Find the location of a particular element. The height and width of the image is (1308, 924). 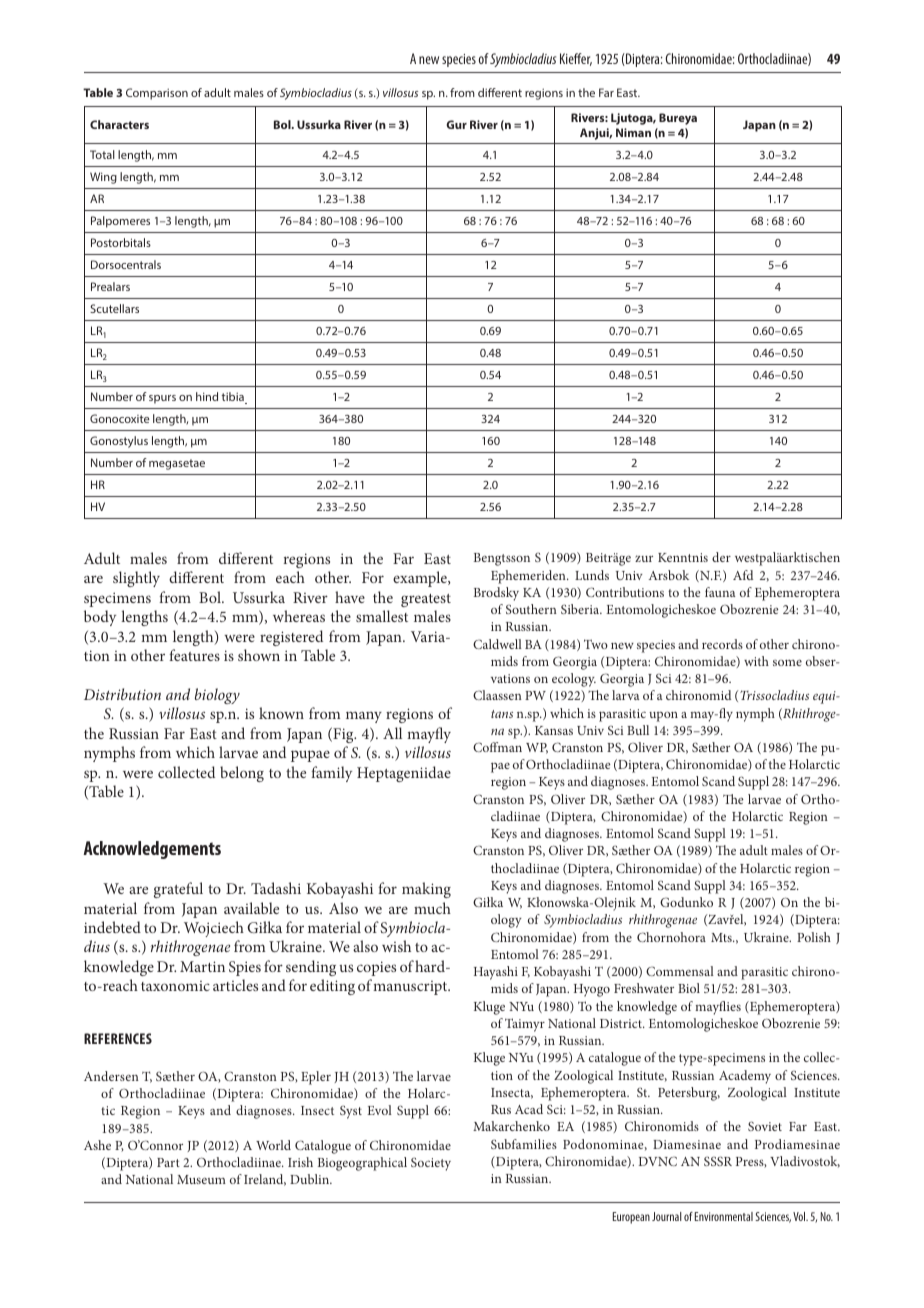

hind is located at coordinates (207, 396).
